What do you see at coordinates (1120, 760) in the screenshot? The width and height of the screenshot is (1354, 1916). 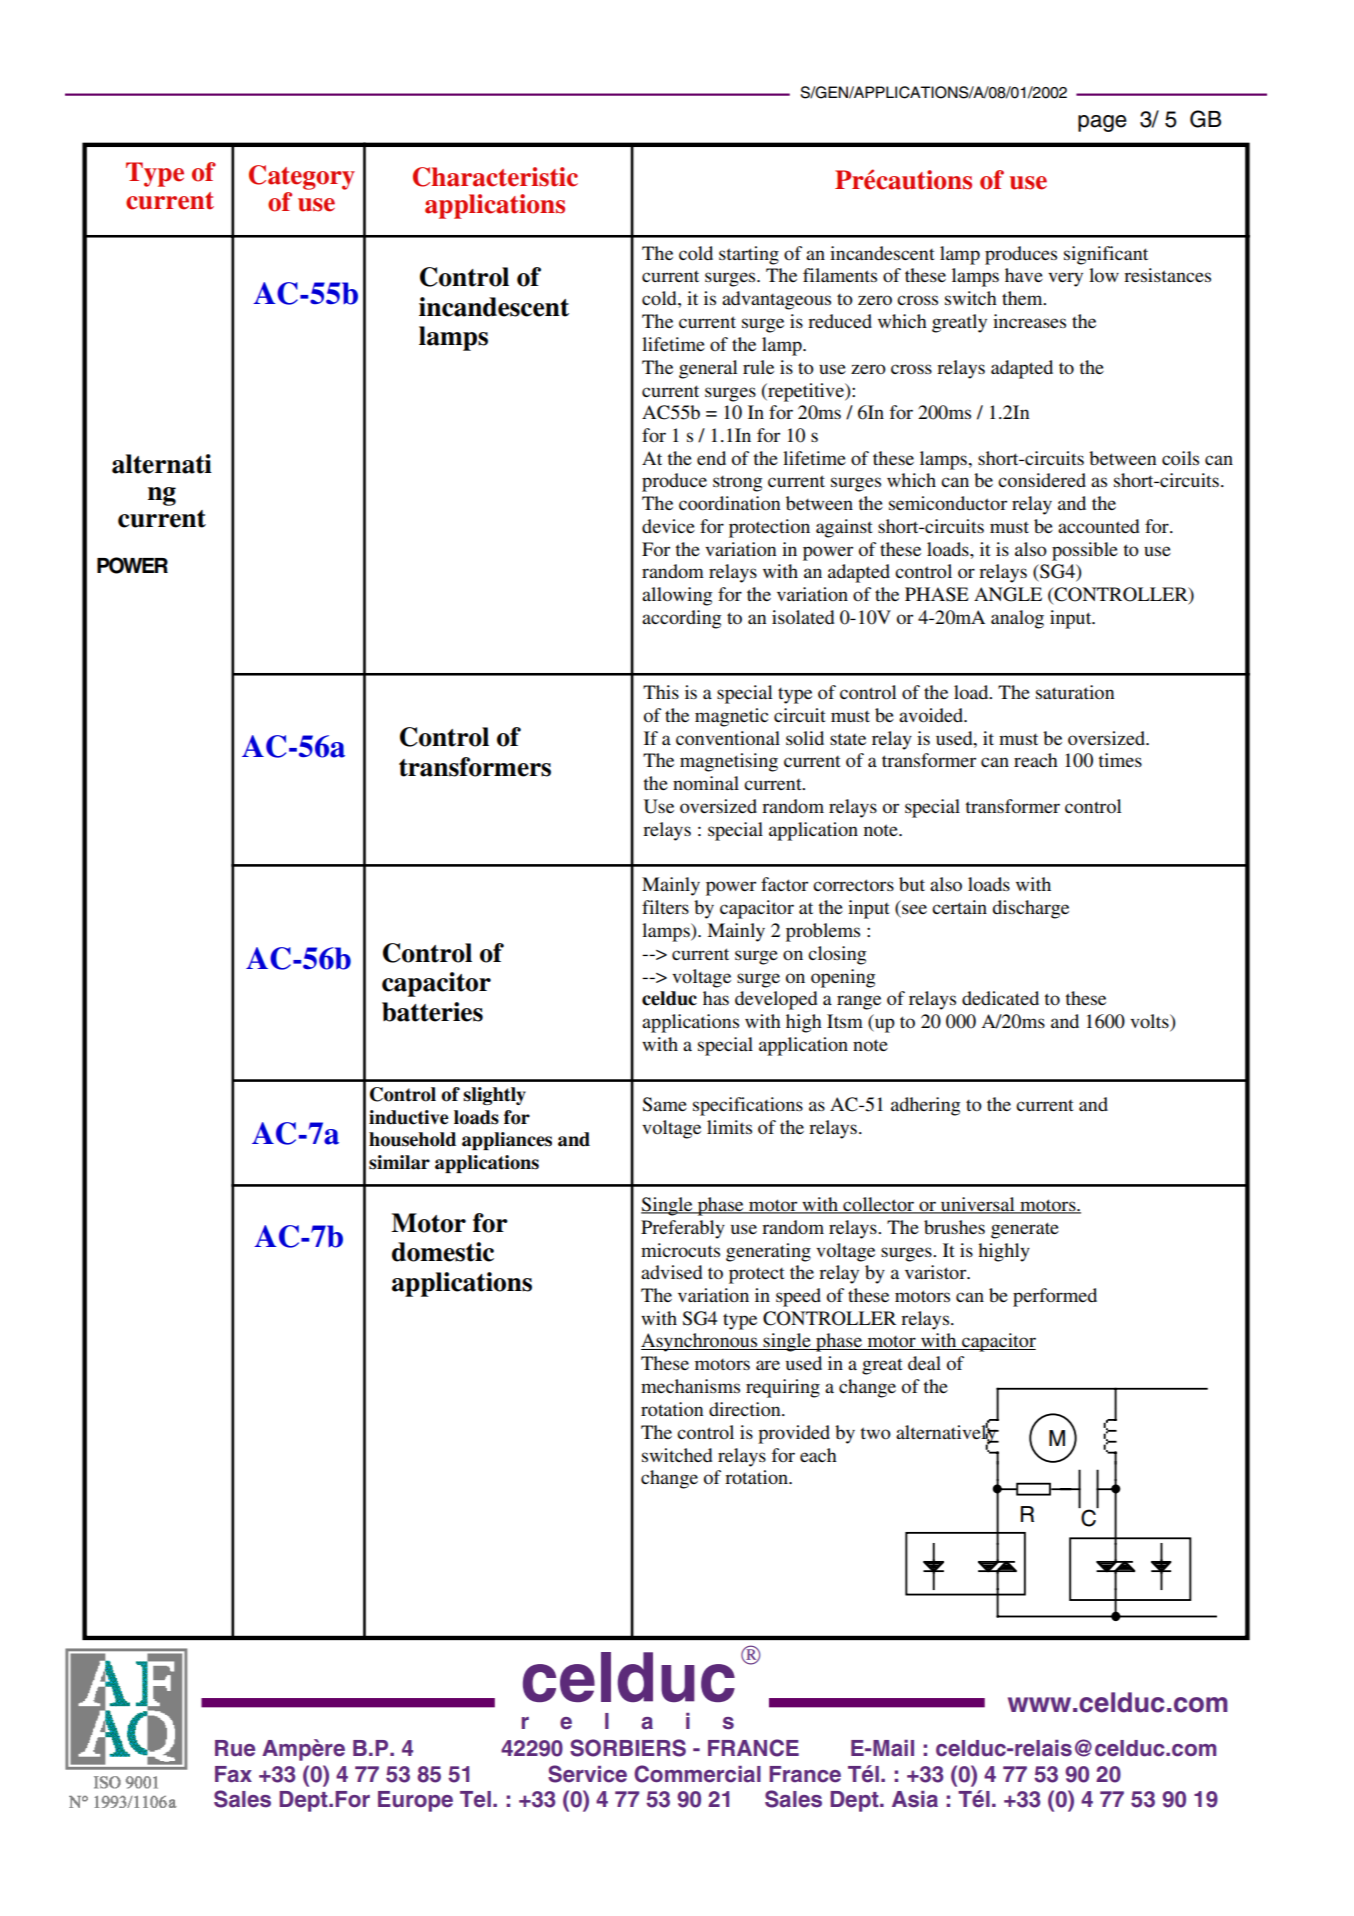 I see `times` at bounding box center [1120, 760].
